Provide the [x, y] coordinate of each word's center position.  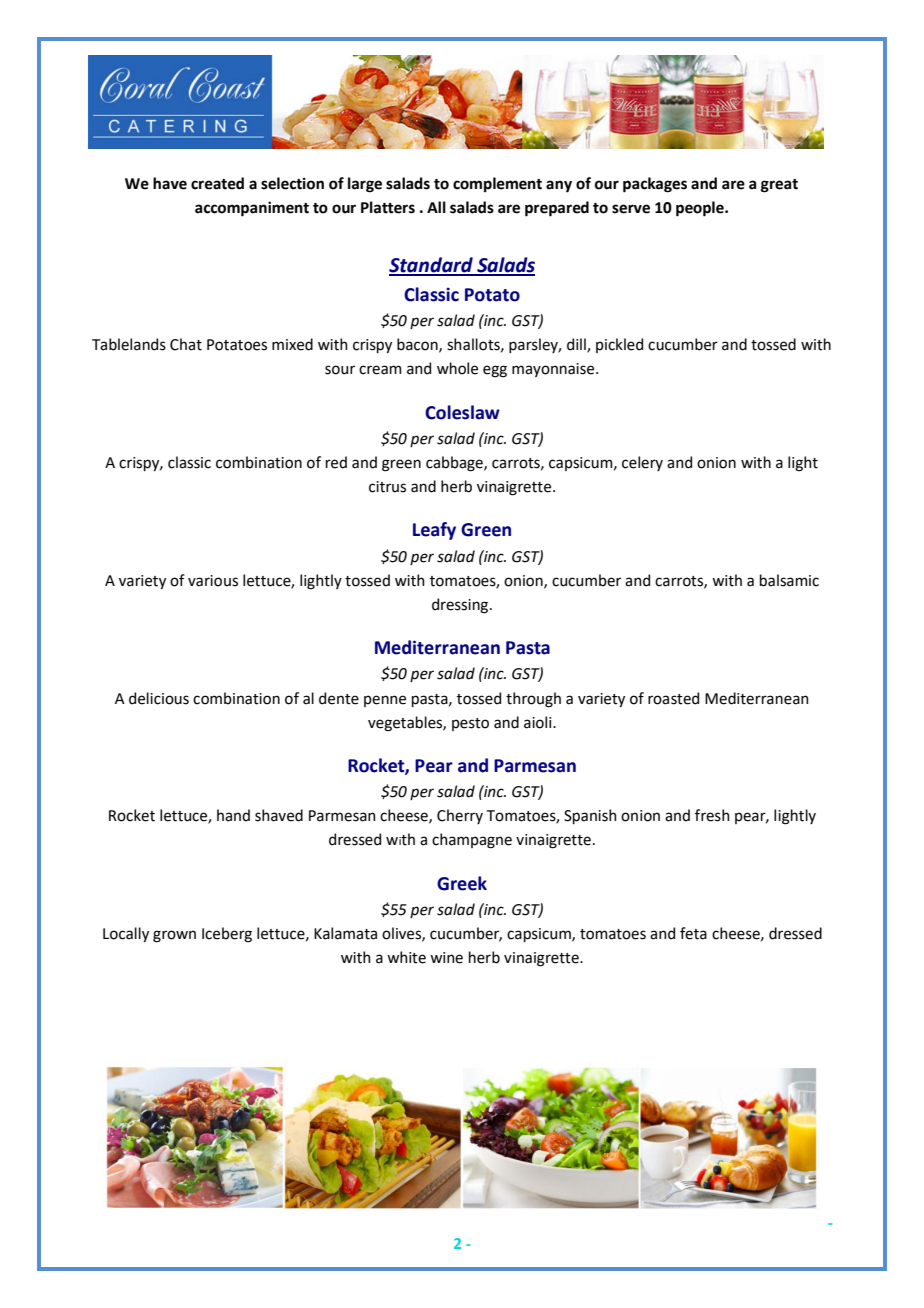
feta [693, 933]
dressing [461, 606]
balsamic [789, 580]
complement [497, 184]
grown [174, 936]
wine [446, 958]
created [217, 183]
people [701, 209]
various [213, 581]
